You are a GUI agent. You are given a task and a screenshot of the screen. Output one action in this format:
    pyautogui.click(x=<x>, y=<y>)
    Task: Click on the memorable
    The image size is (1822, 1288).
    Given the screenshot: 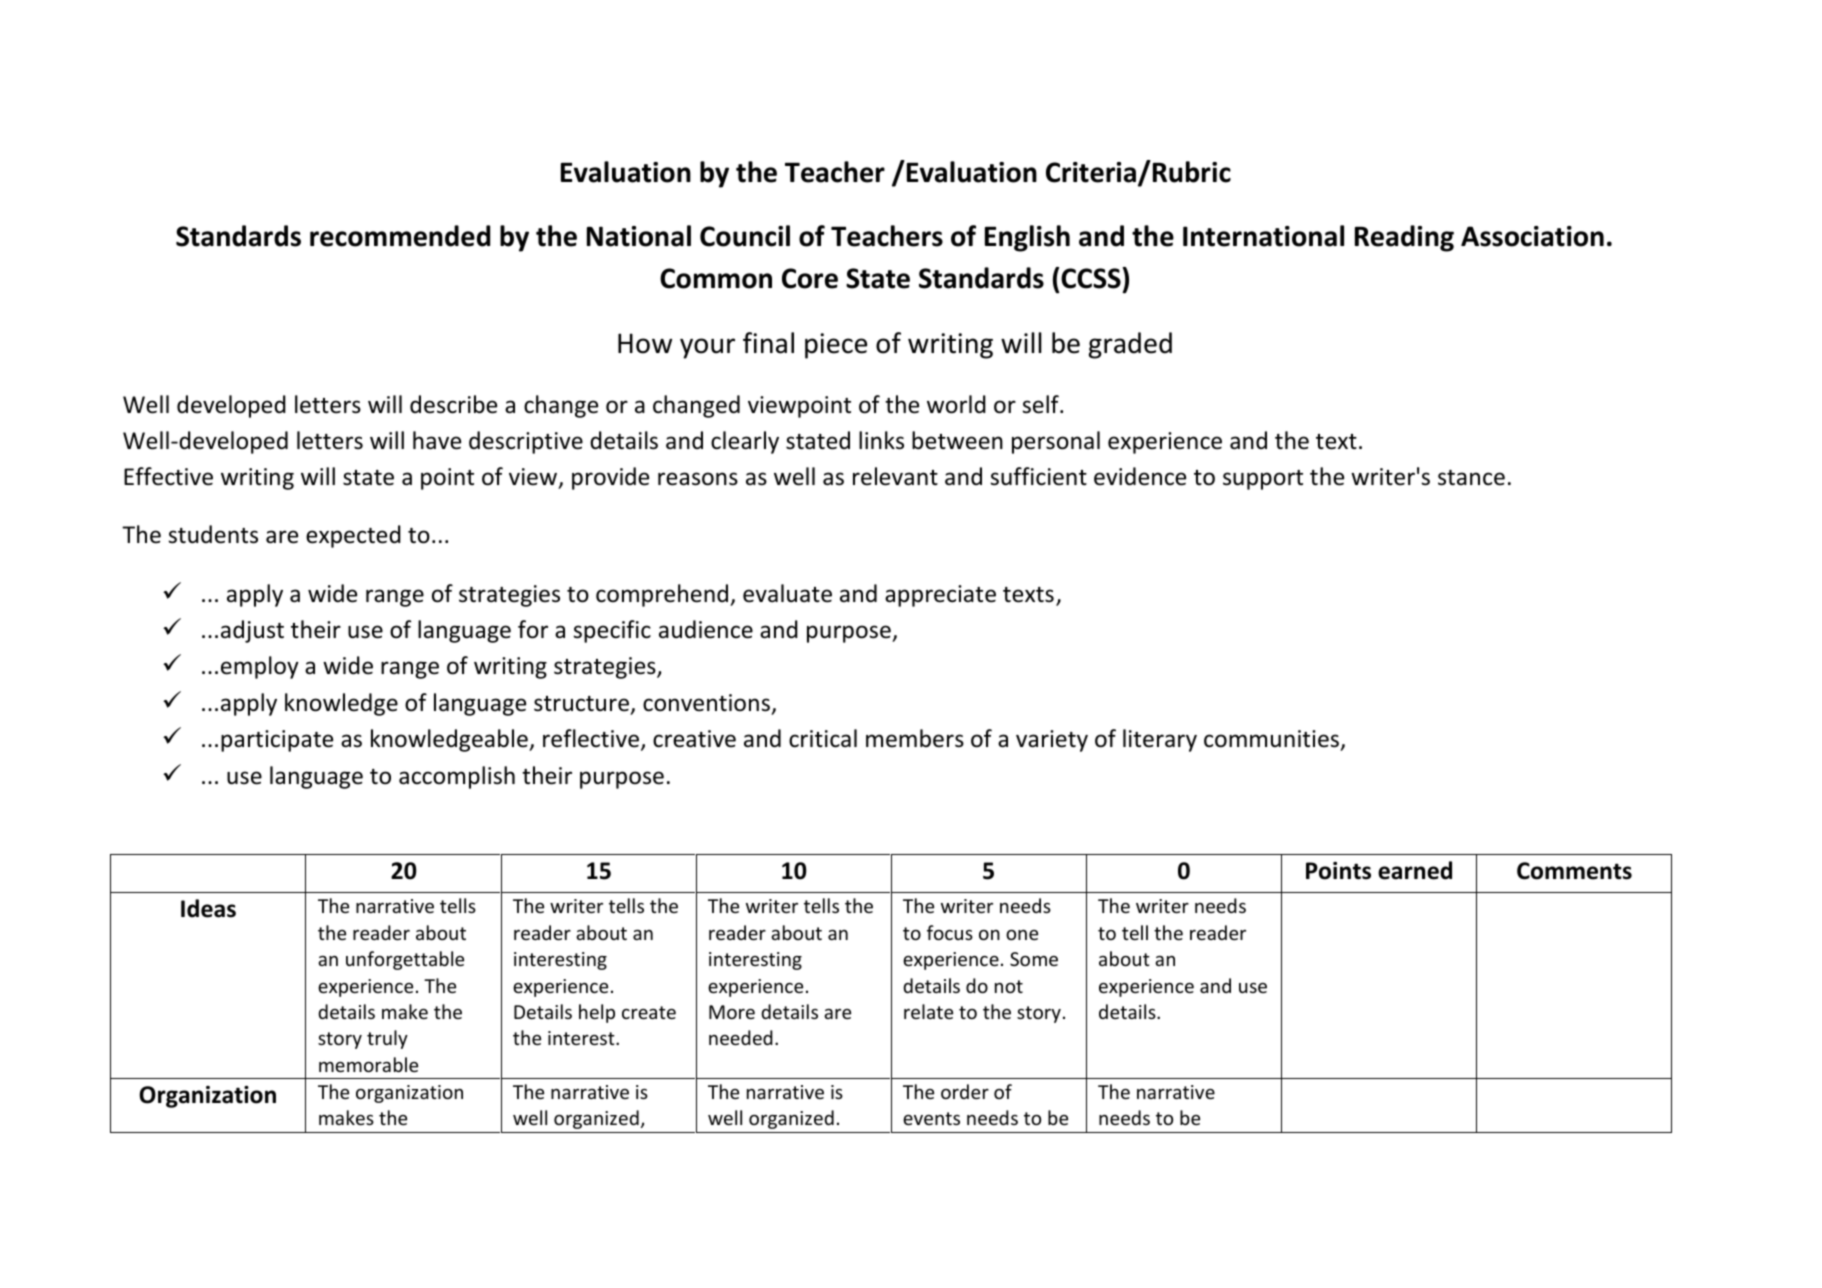 What is the action you would take?
    pyautogui.click(x=368, y=1064)
